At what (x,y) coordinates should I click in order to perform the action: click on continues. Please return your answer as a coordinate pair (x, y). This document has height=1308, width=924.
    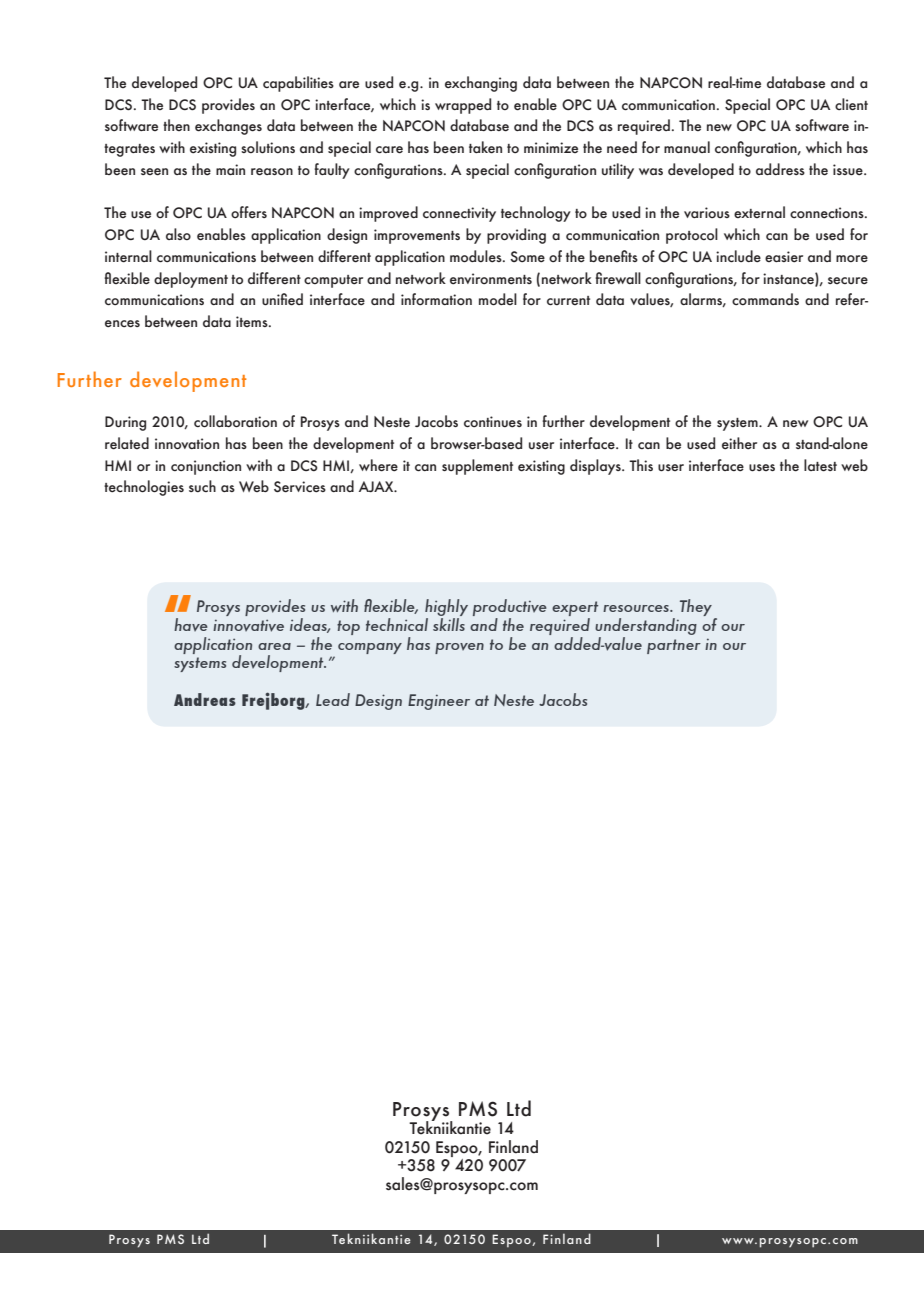
    Looking at the image, I should click on (493, 422).
